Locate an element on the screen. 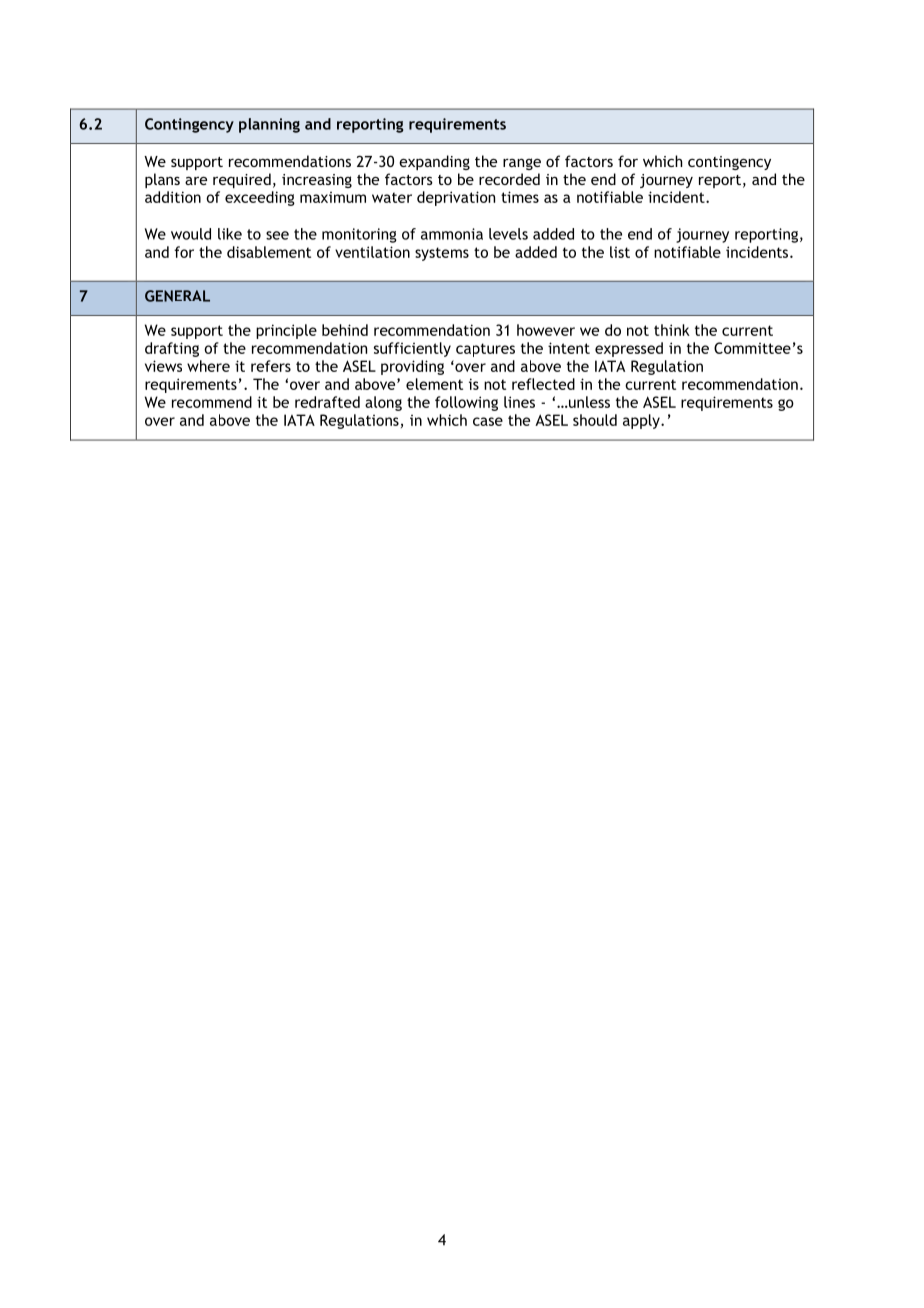 This screenshot has width=924, height=1308. GENERAL is located at coordinates (177, 296).
